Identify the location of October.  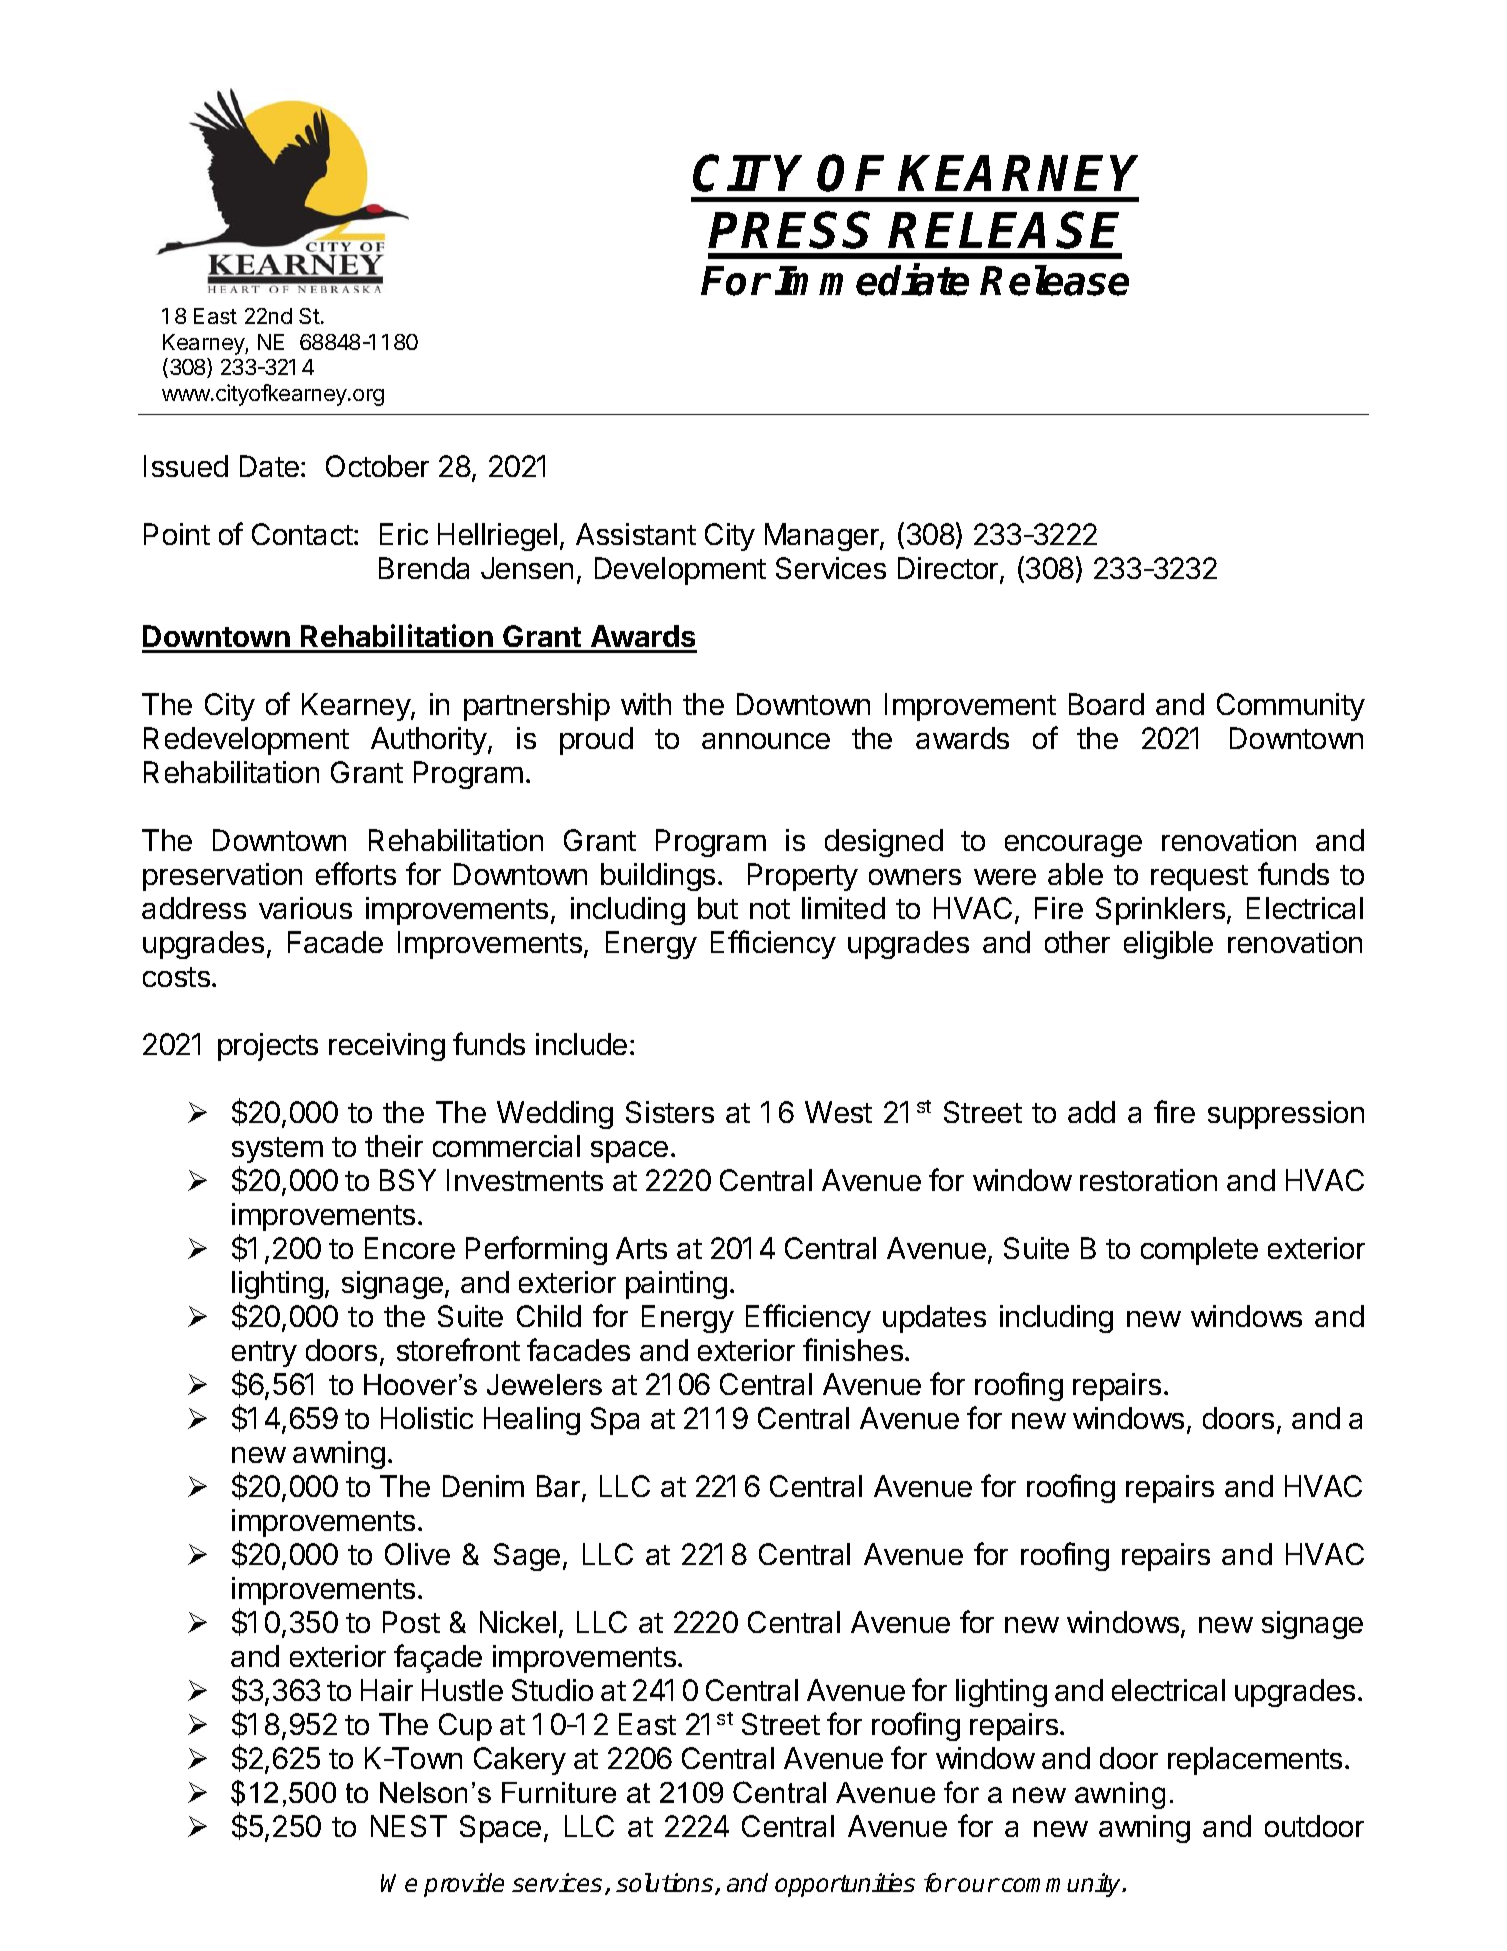
(377, 466).
